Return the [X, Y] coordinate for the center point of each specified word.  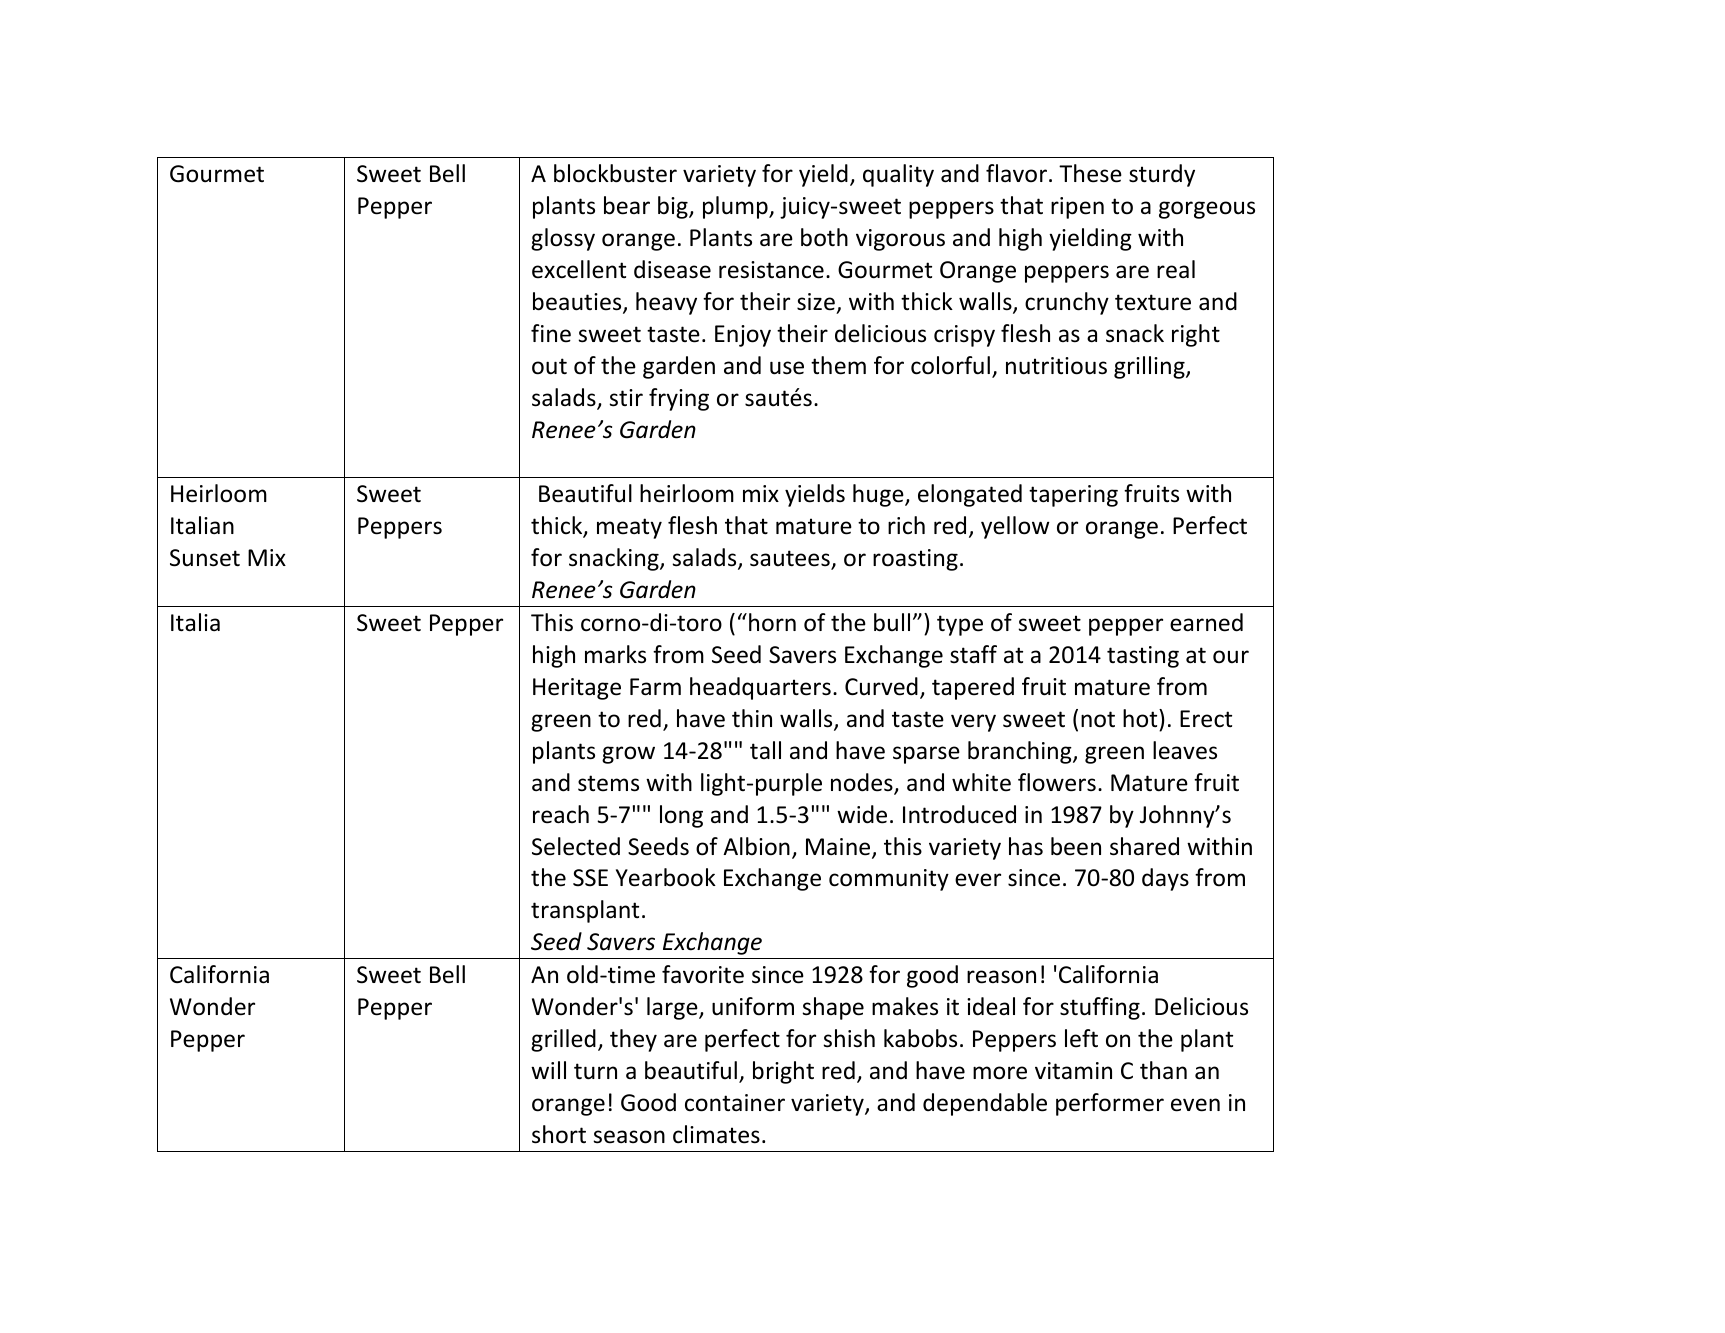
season [629, 1137]
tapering [1073, 496]
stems [608, 783]
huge [879, 495]
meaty [629, 528]
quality [898, 175]
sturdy [1162, 175]
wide [862, 814]
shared [1144, 846]
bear [627, 205]
